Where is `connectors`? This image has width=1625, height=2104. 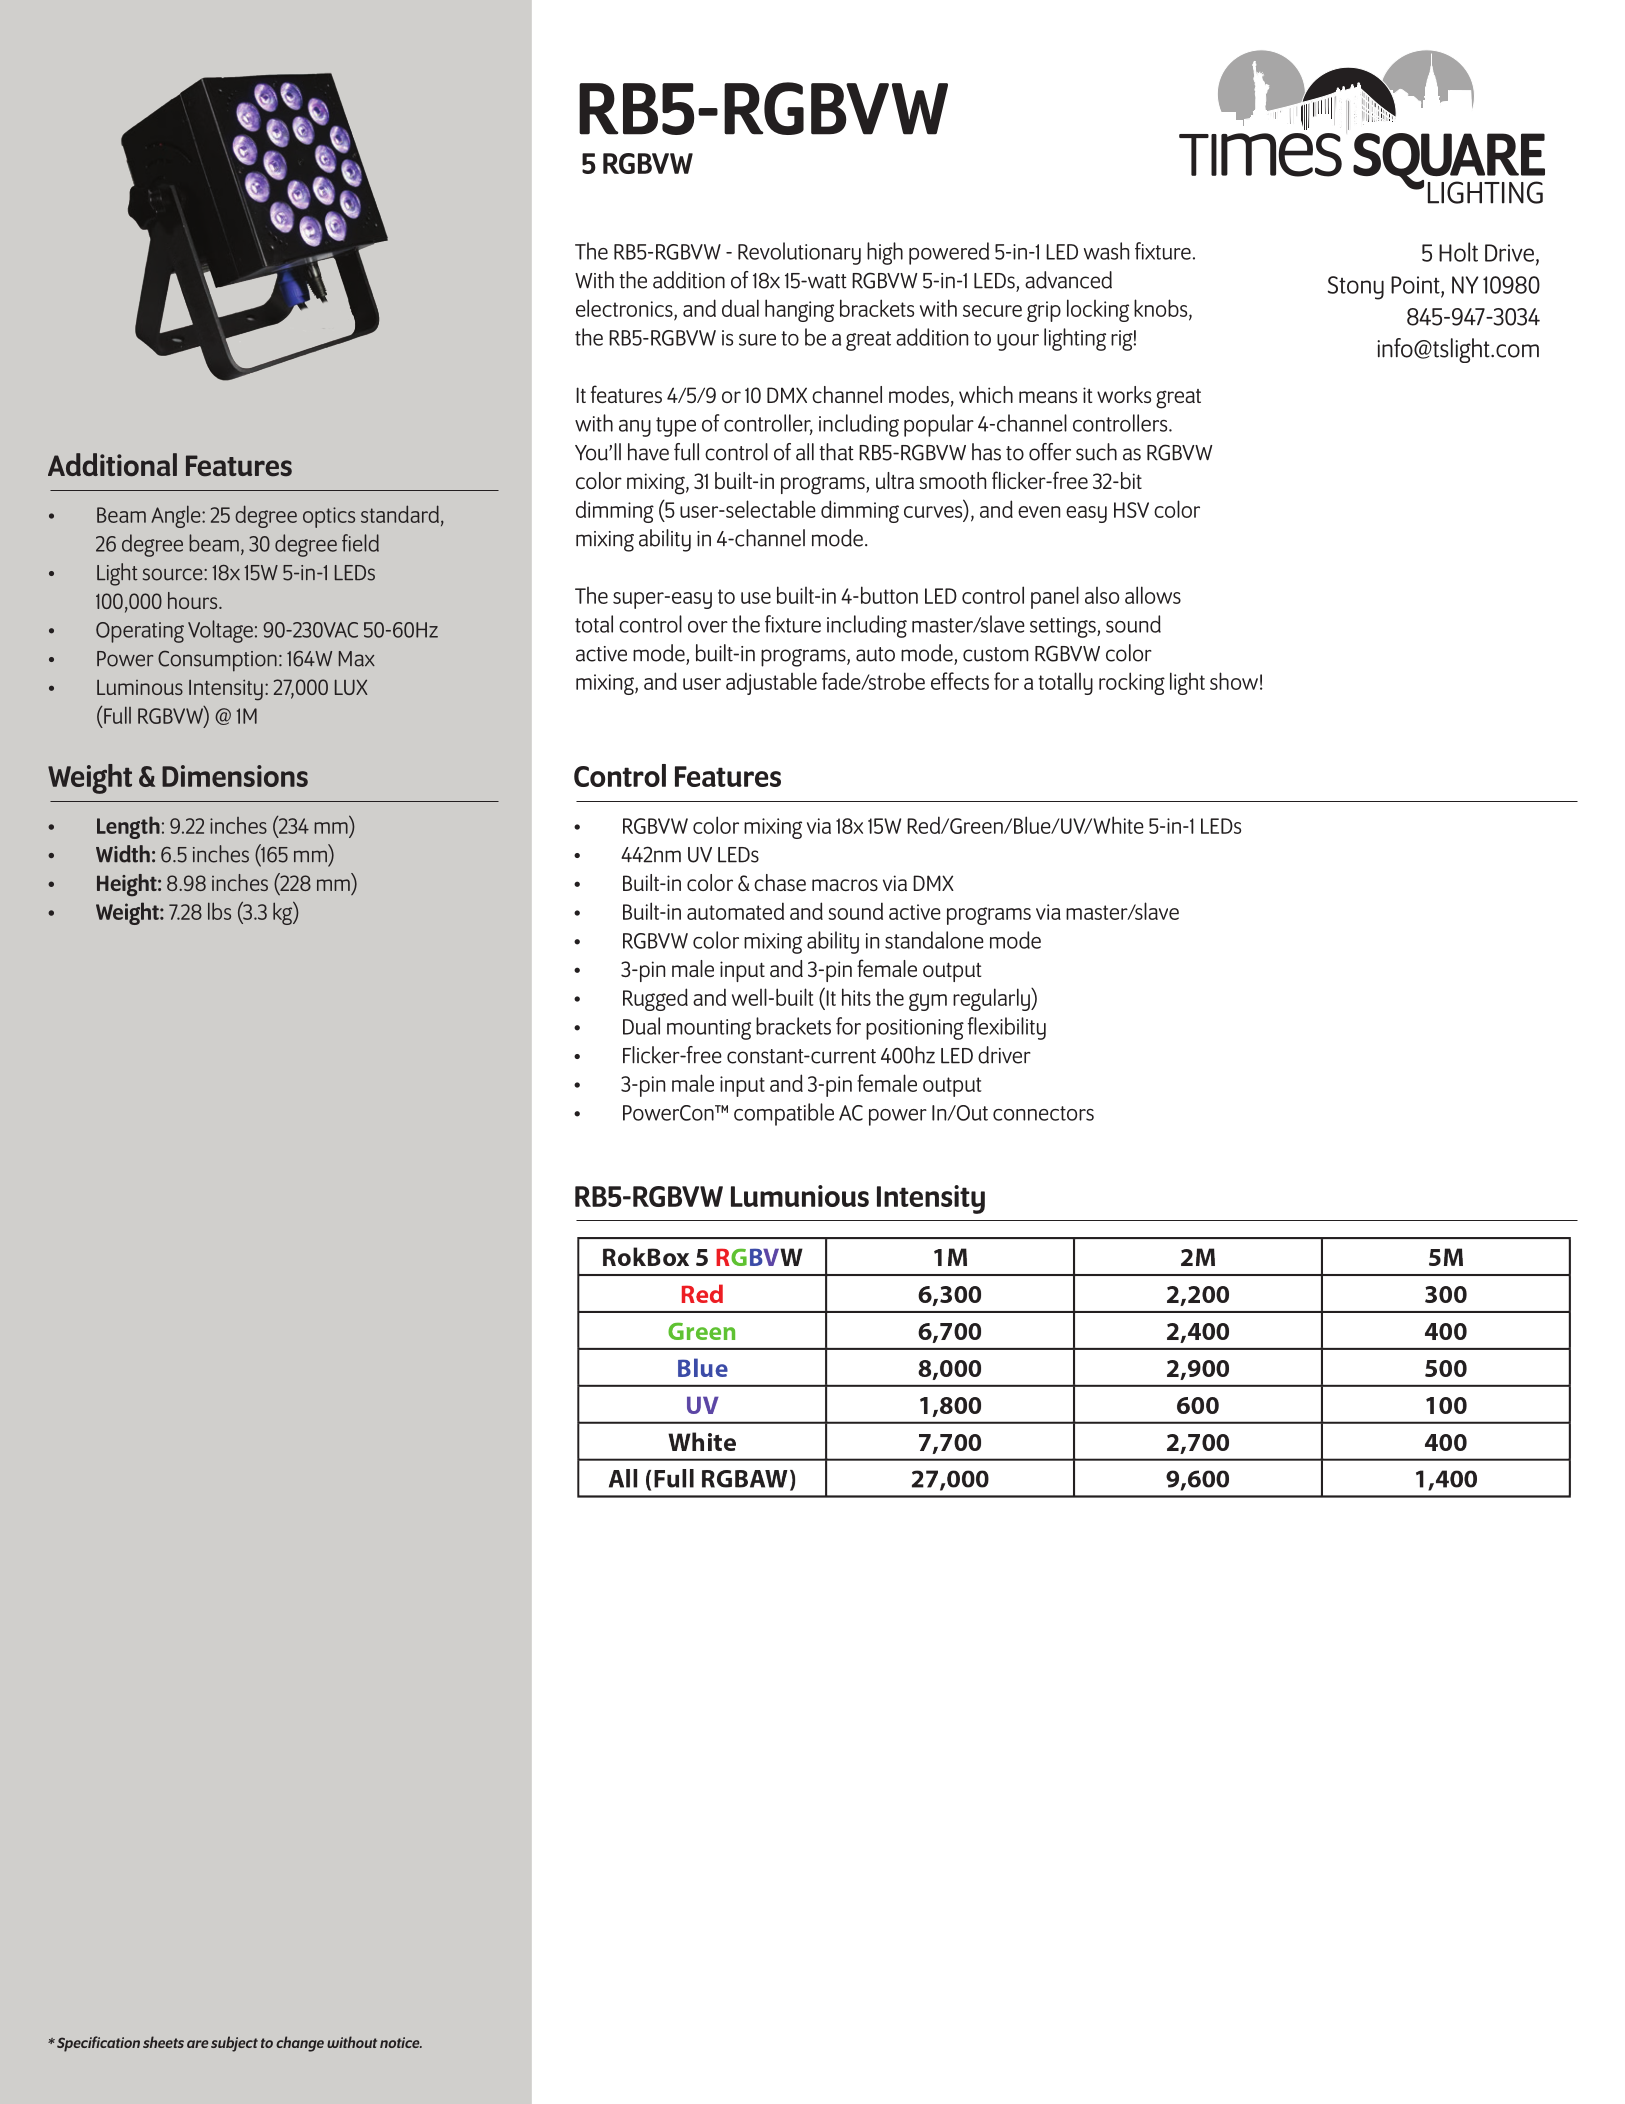 connectors is located at coordinates (1043, 1113).
